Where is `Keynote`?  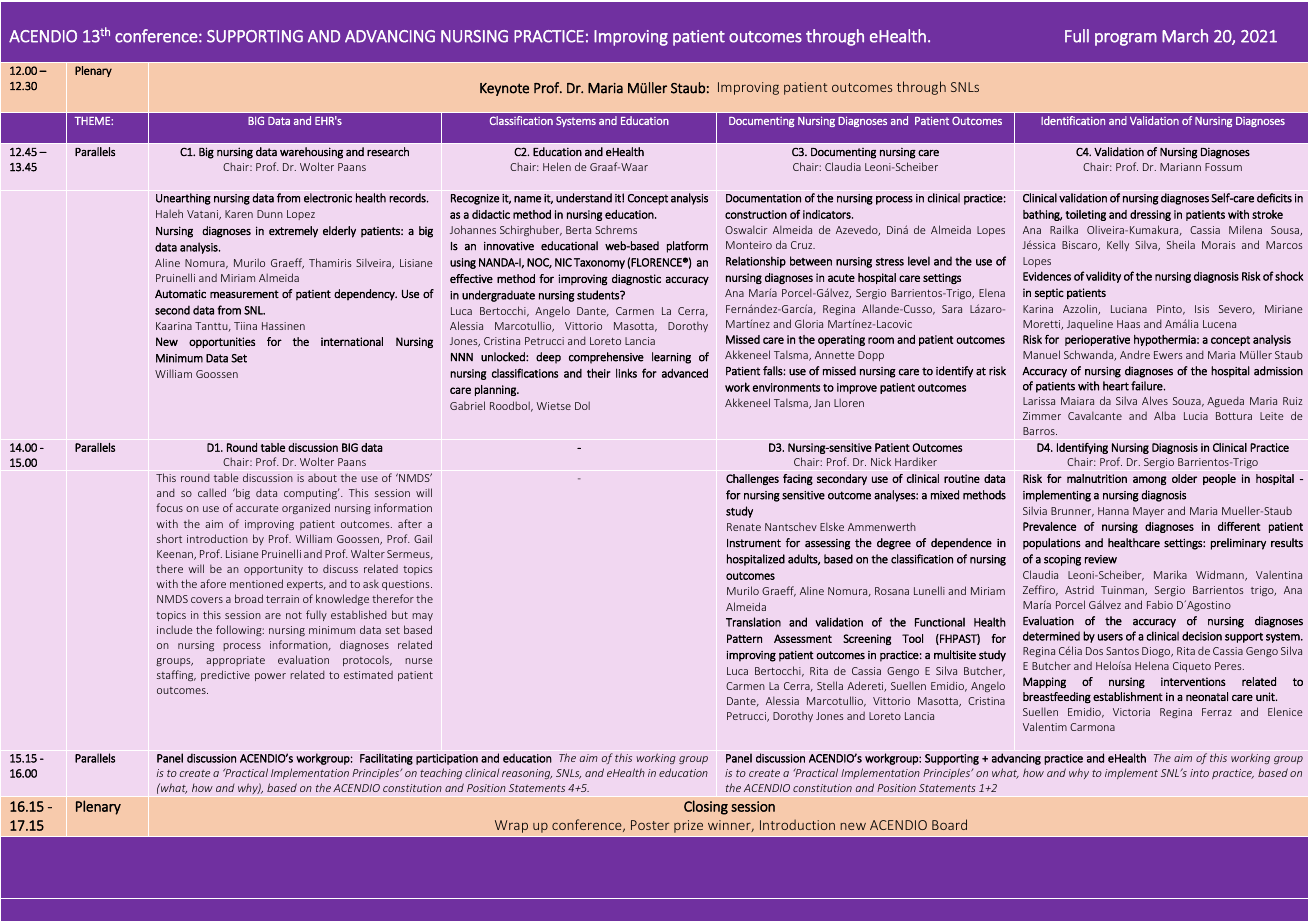
Keynote is located at coordinates (504, 89).
